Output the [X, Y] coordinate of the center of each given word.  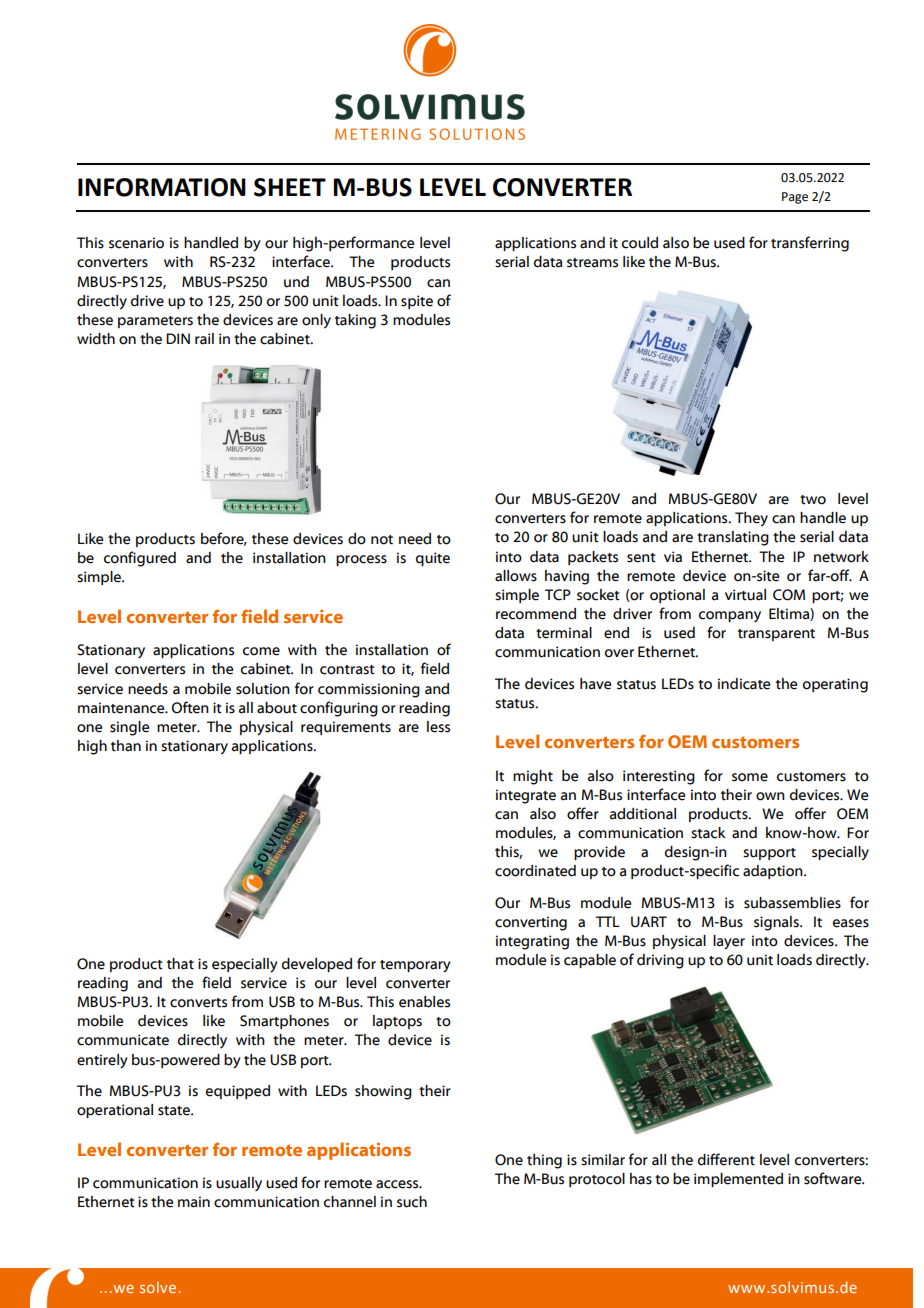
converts [198, 1003]
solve [158, 1287]
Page [795, 198]
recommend [536, 614]
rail [204, 339]
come [261, 651]
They [751, 519]
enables [424, 1002]
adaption [774, 872]
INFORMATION [162, 187]
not [382, 540]
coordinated [535, 871]
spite [417, 302]
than [126, 746]
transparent [776, 635]
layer [729, 942]
